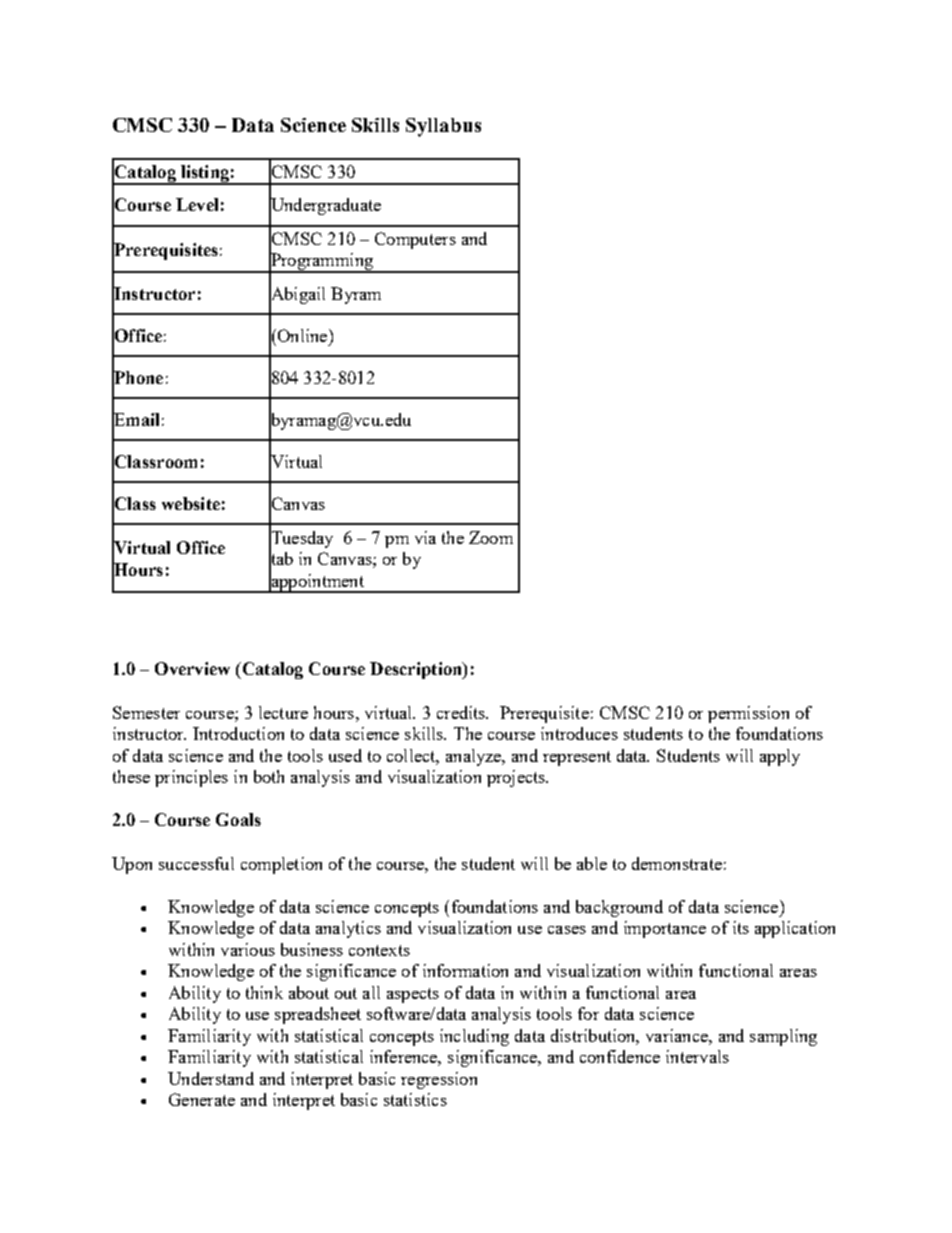 Image resolution: width=952 pixels, height=1233 pixels. Describe the element at coordinates (439, 1080) in the screenshot. I see `regression` at that location.
